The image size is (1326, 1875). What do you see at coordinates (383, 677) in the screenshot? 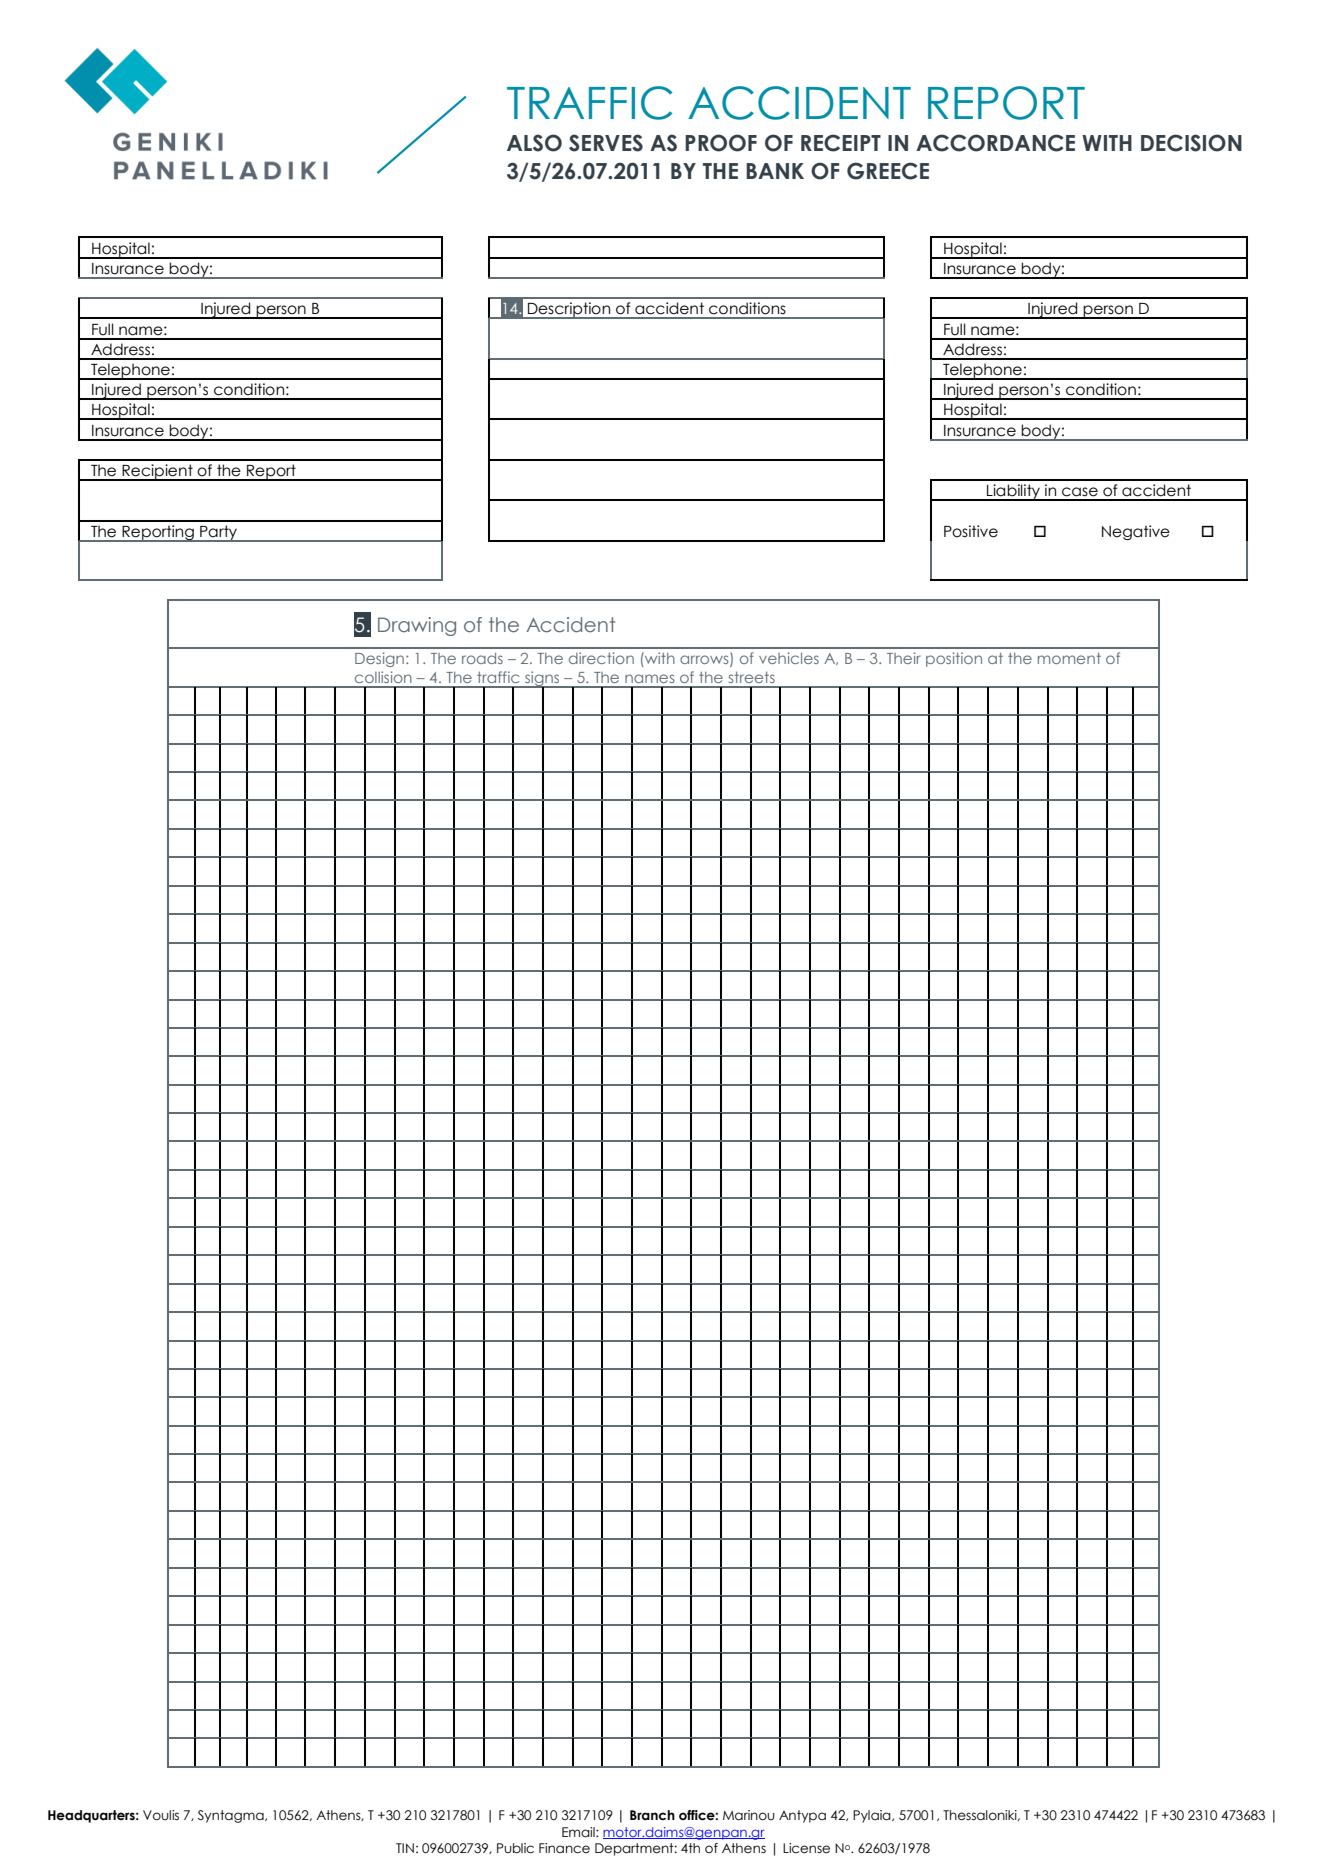
I see `collision` at bounding box center [383, 677].
